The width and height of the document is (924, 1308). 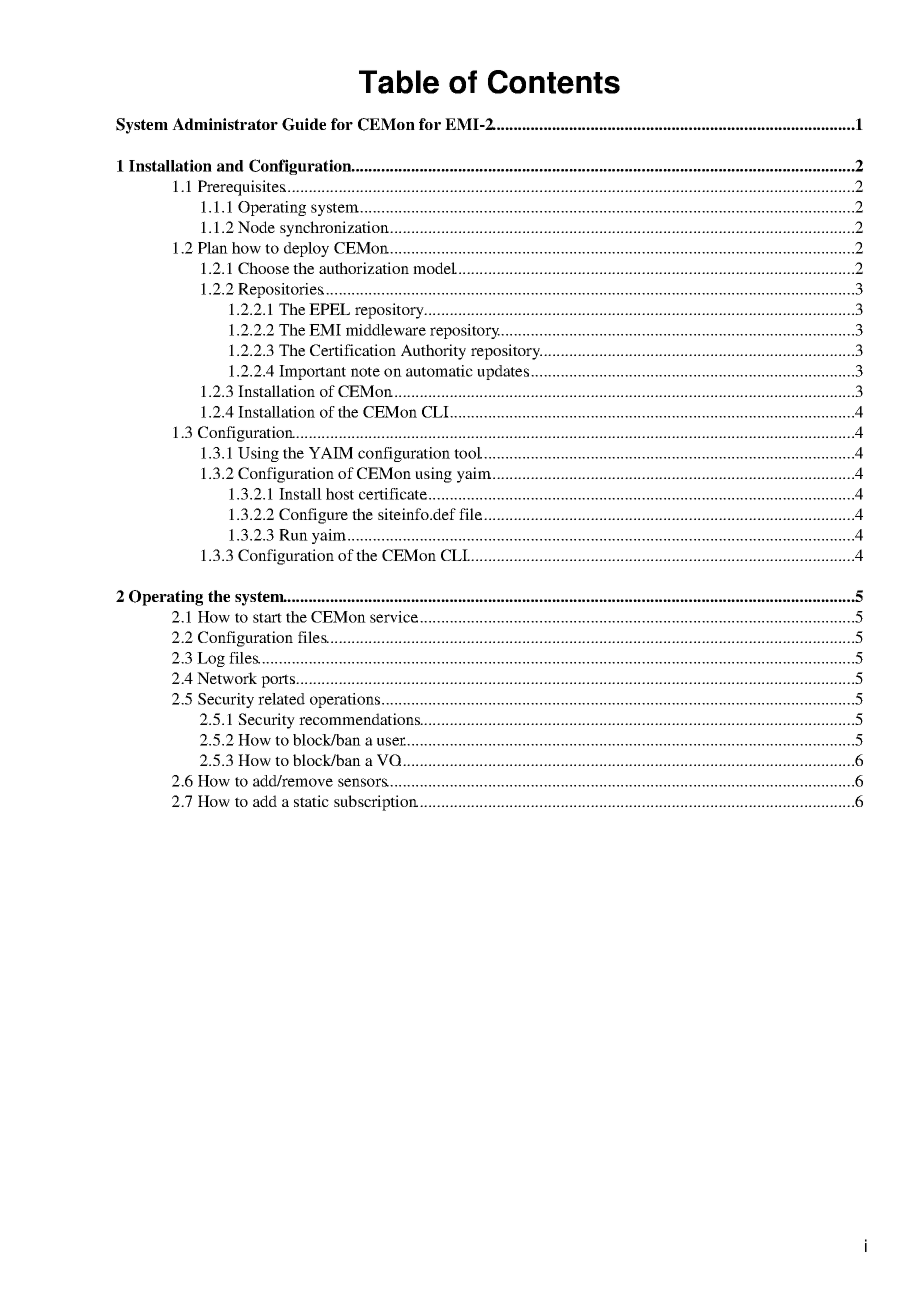 What do you see at coordinates (399, 82) in the document?
I see `Table` at bounding box center [399, 82].
